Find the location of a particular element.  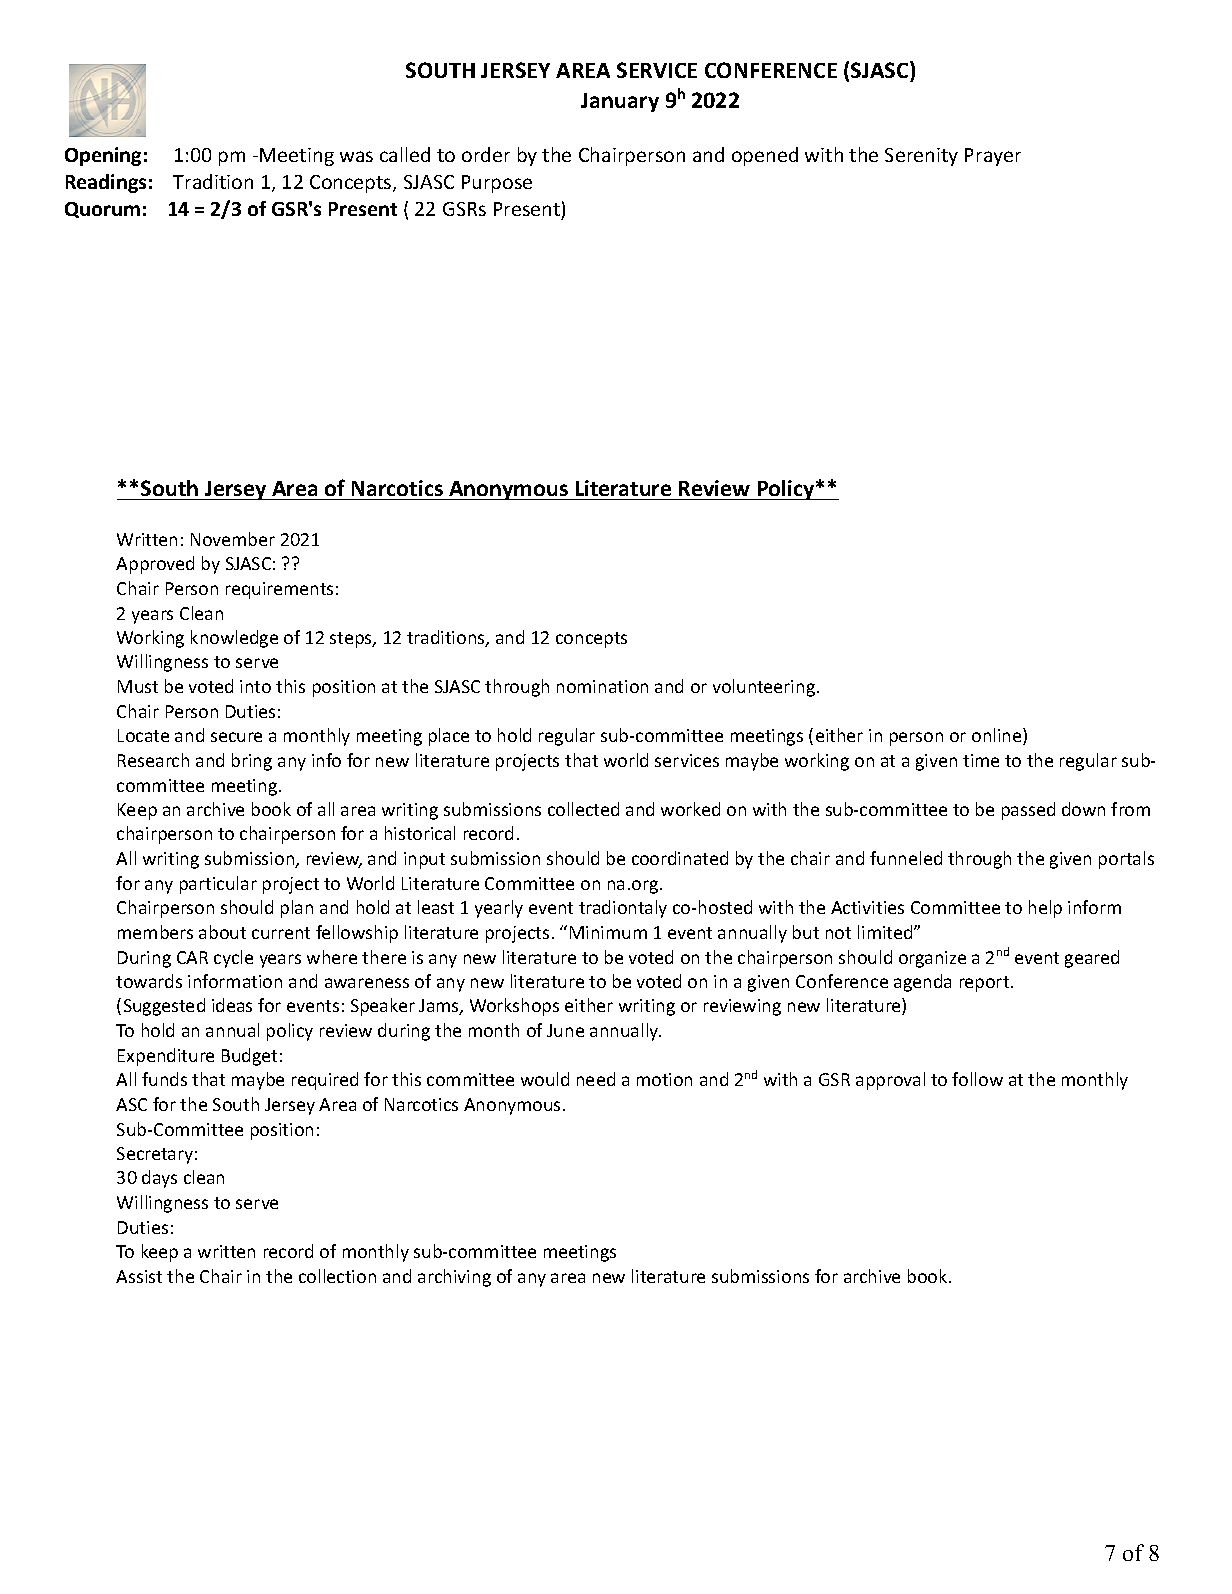

into is located at coordinates (255, 686).
